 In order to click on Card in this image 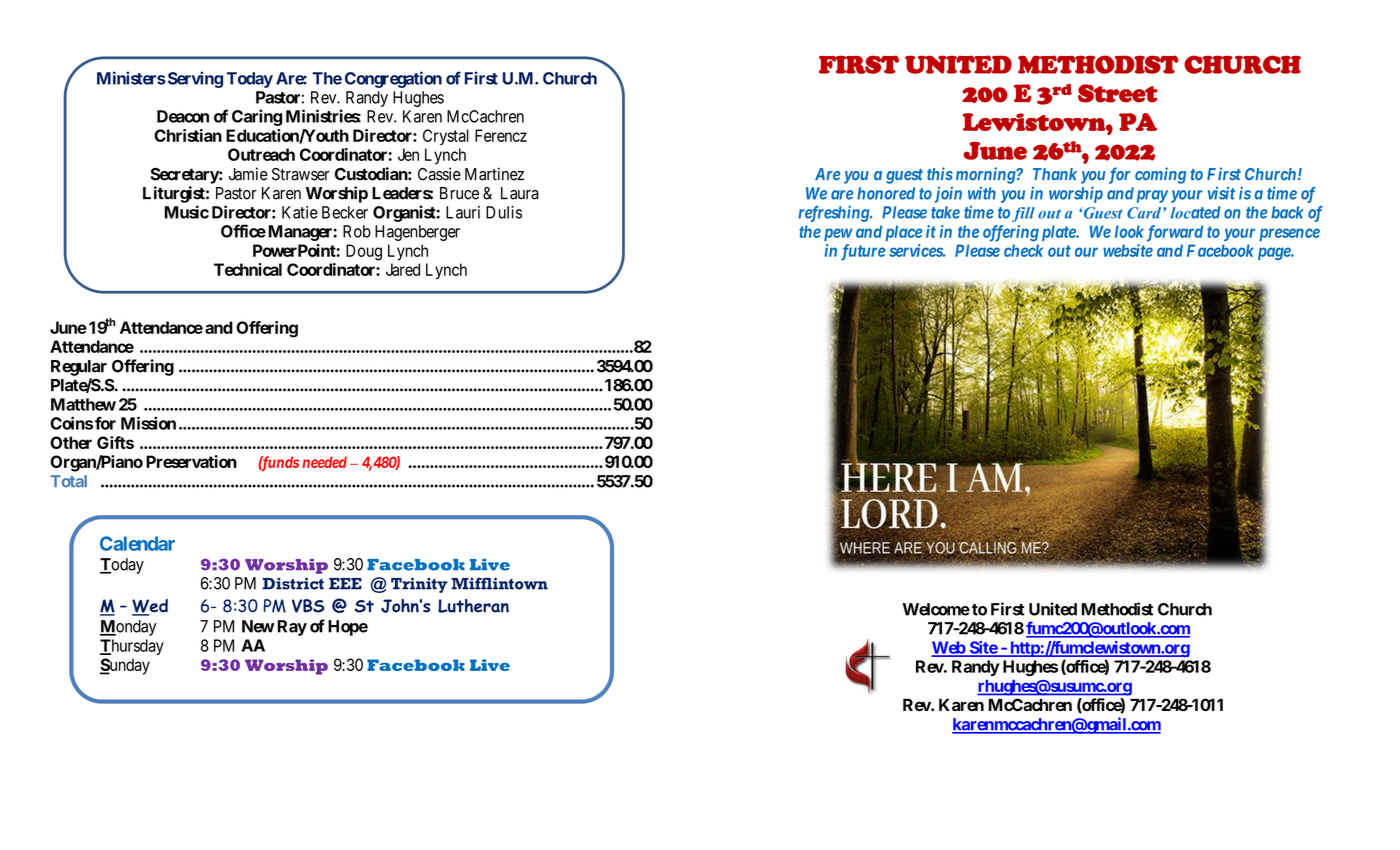, I will do `click(1145, 213)`.
